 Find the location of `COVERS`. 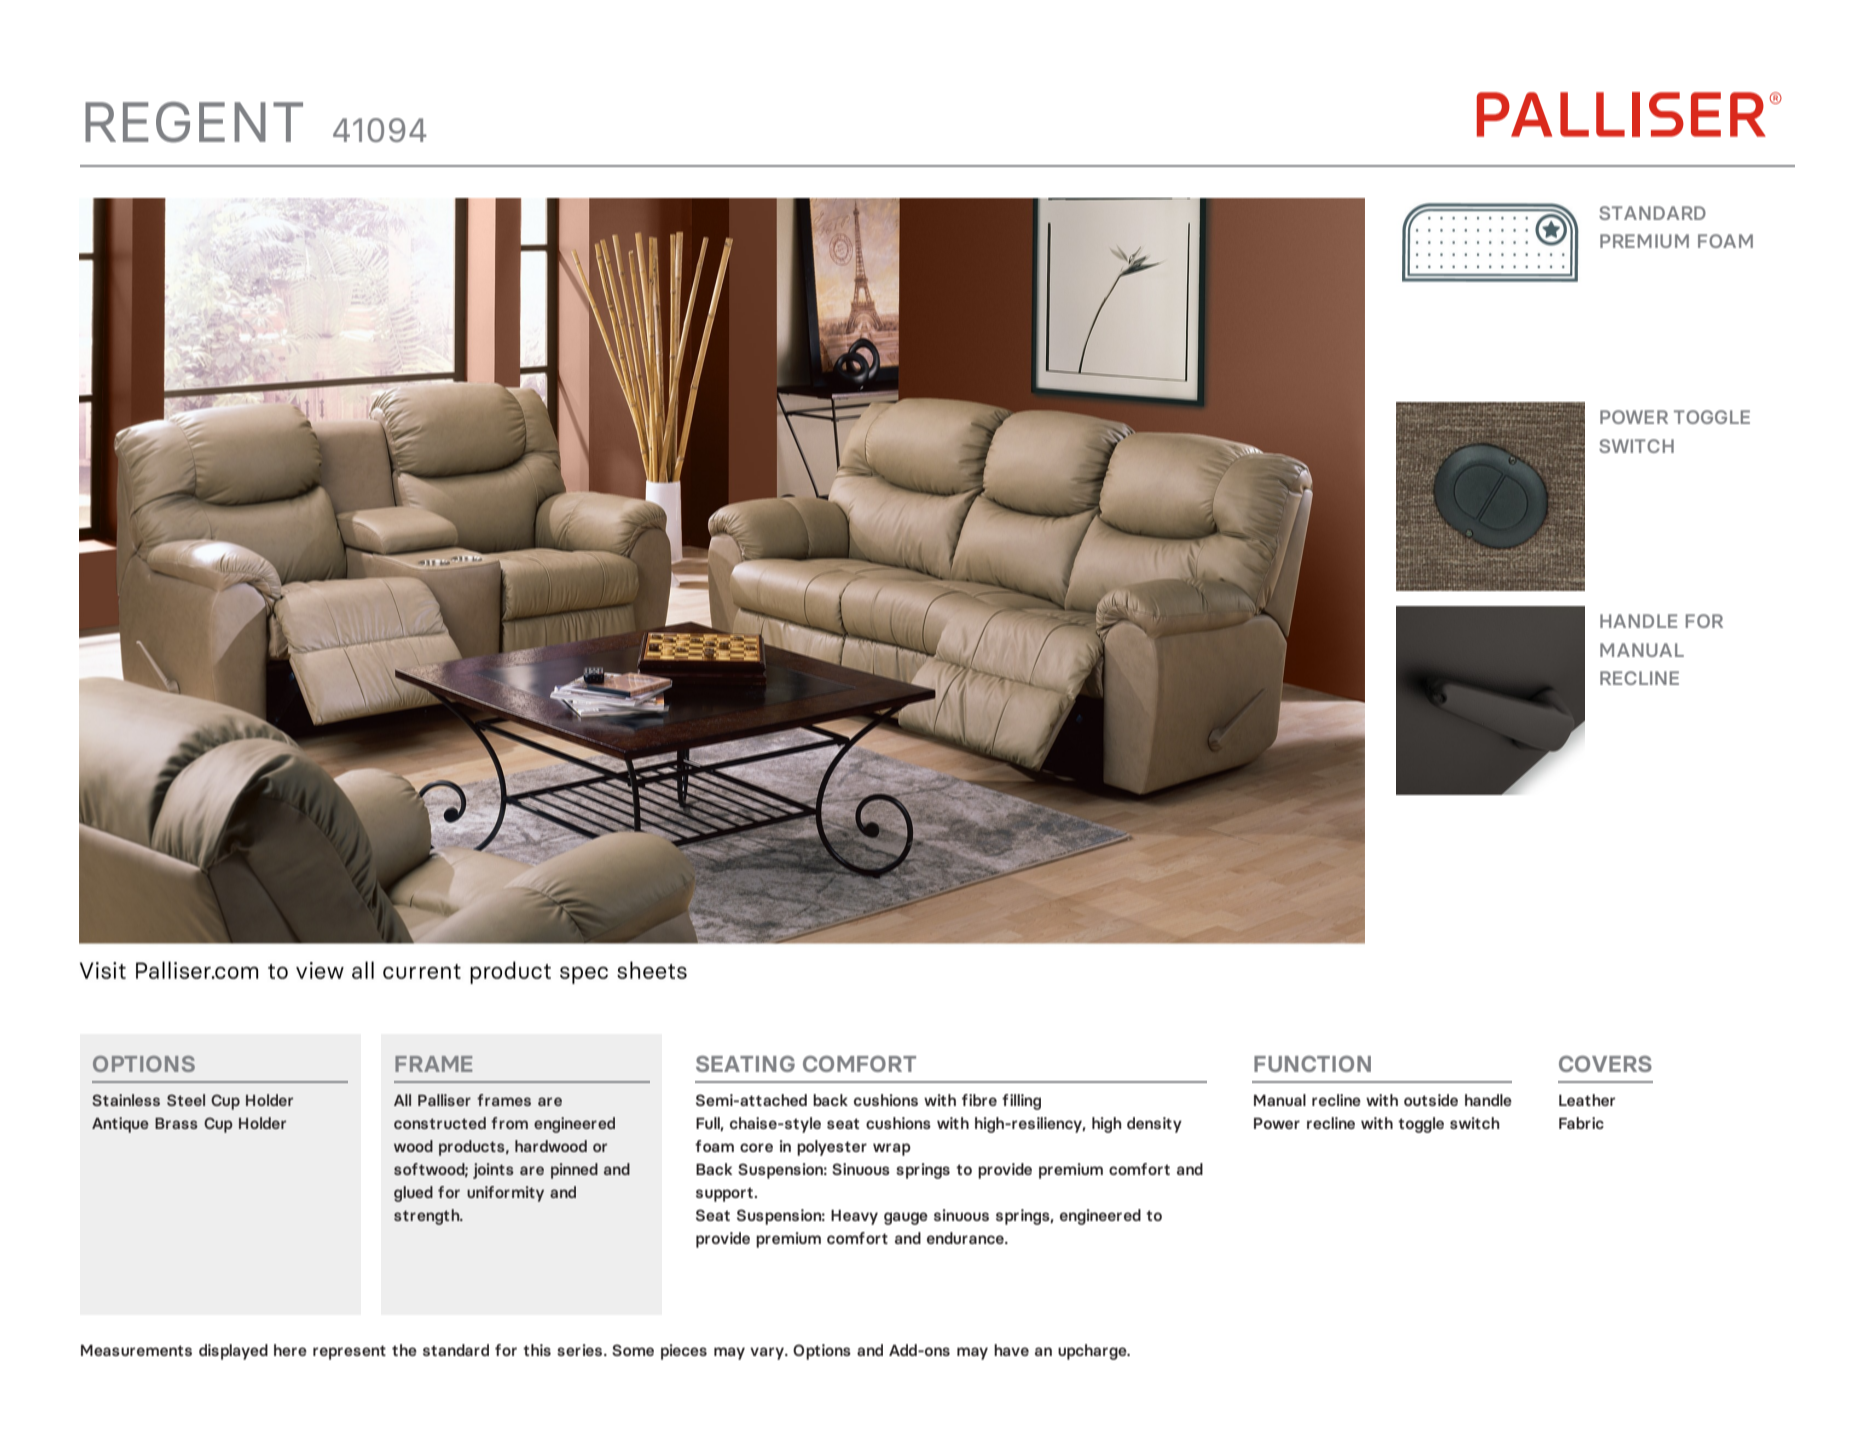

COVERS is located at coordinates (1605, 1064).
